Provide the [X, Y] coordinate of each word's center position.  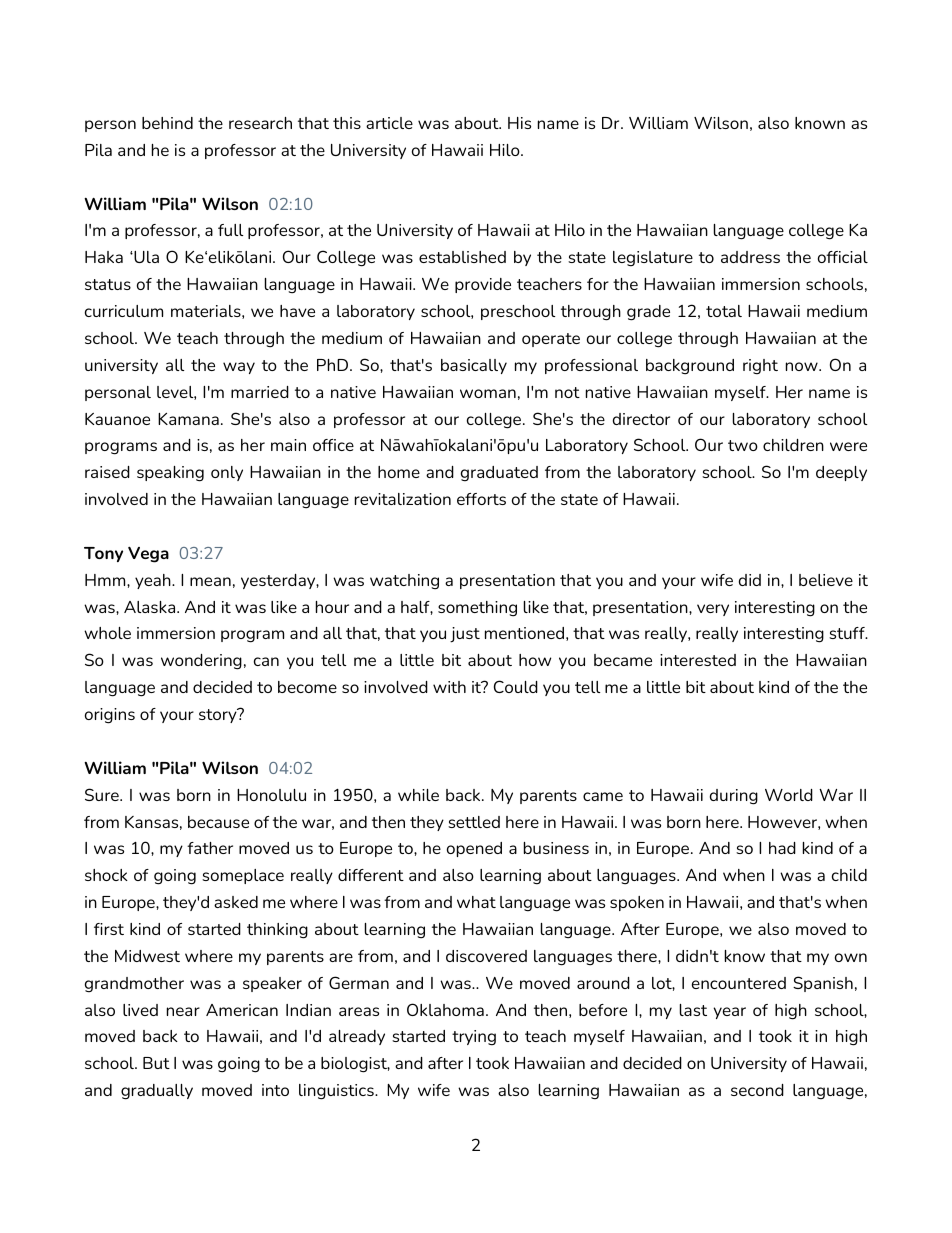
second [757, 1090]
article [389, 123]
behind [167, 123]
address [750, 257]
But [156, 1063]
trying [474, 1038]
